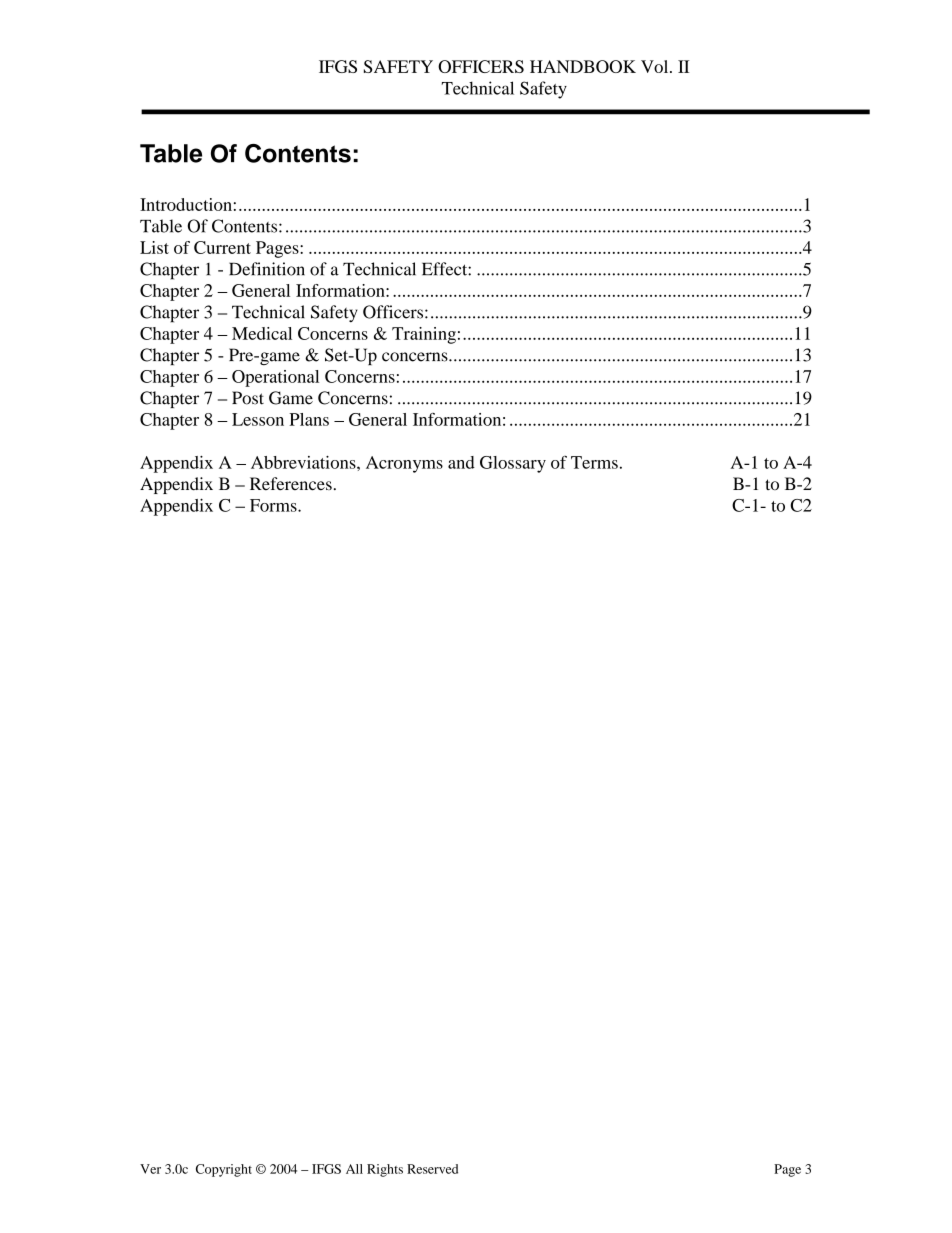 Image resolution: width=952 pixels, height=1233 pixels. I want to click on Terms, so click(594, 462).
